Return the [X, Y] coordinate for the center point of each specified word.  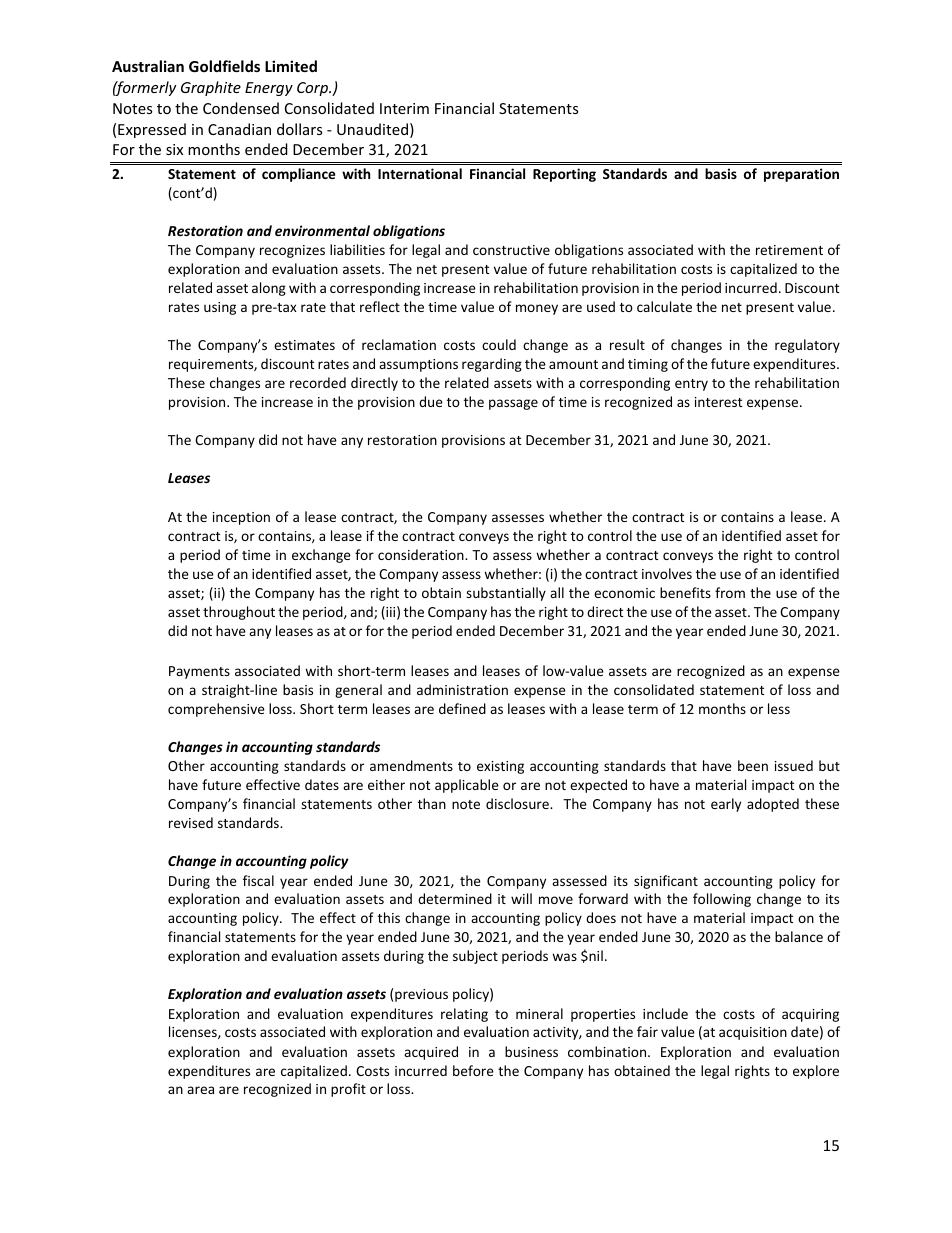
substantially [506, 594]
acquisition [753, 1033]
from [730, 592]
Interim [404, 108]
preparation [801, 175]
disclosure [518, 803]
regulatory [807, 346]
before [473, 1070]
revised [191, 822]
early [726, 805]
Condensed [241, 108]
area [200, 1090]
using [220, 308]
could [499, 344]
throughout [239, 613]
